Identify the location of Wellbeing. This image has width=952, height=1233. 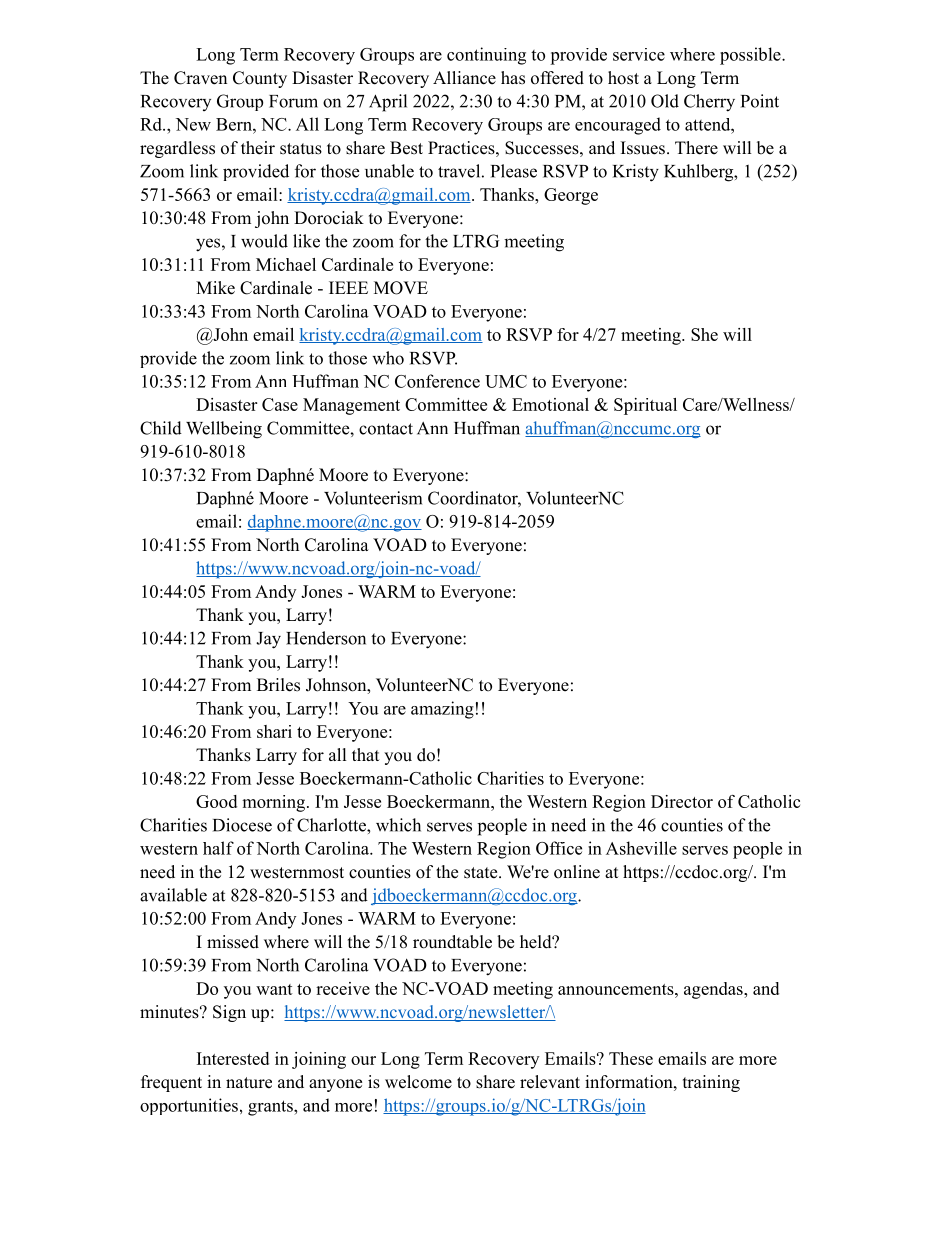
(224, 430).
